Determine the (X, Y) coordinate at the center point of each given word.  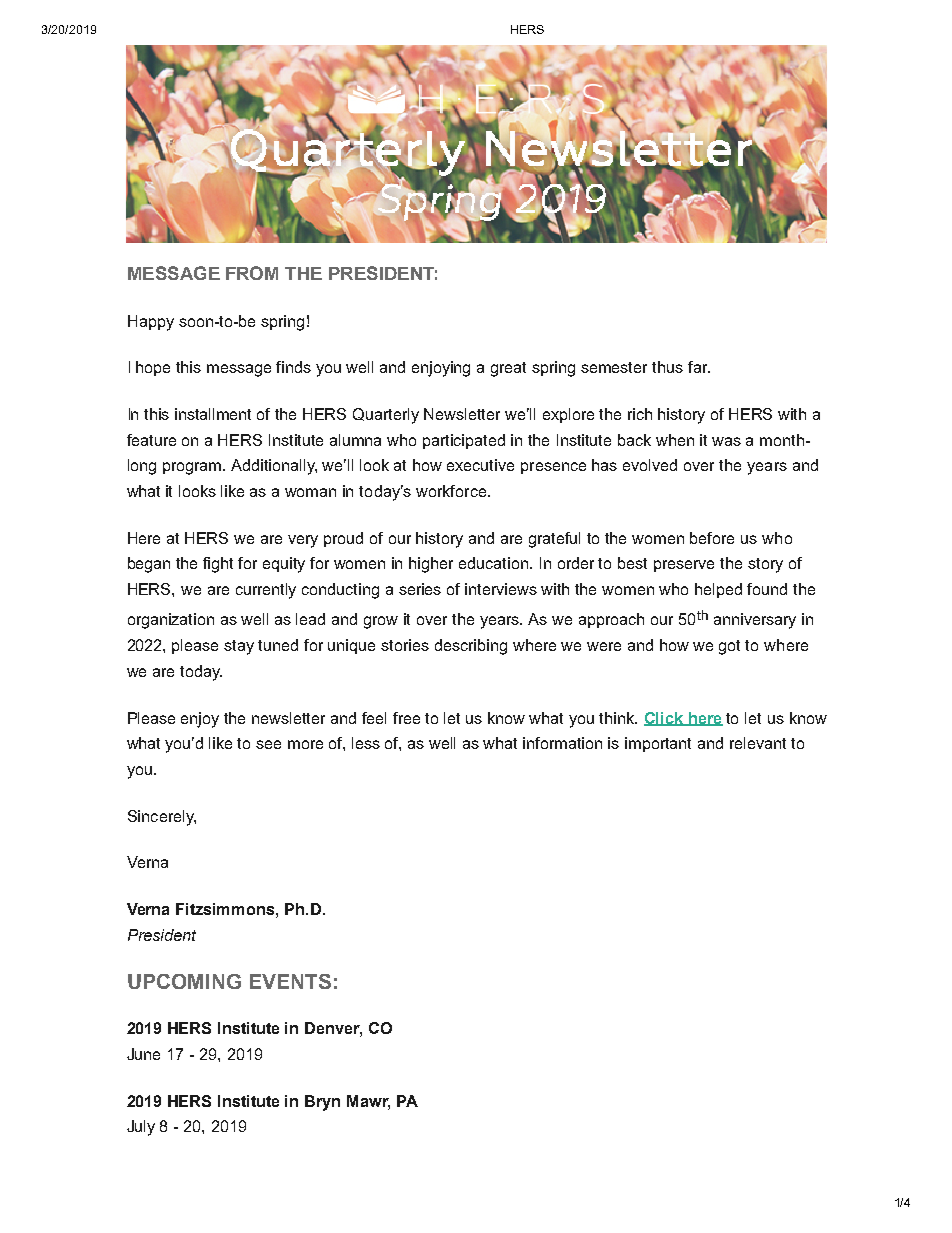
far (699, 367)
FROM (252, 273)
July (141, 1128)
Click (665, 719)
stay (239, 647)
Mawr (368, 1102)
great (508, 369)
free (406, 718)
